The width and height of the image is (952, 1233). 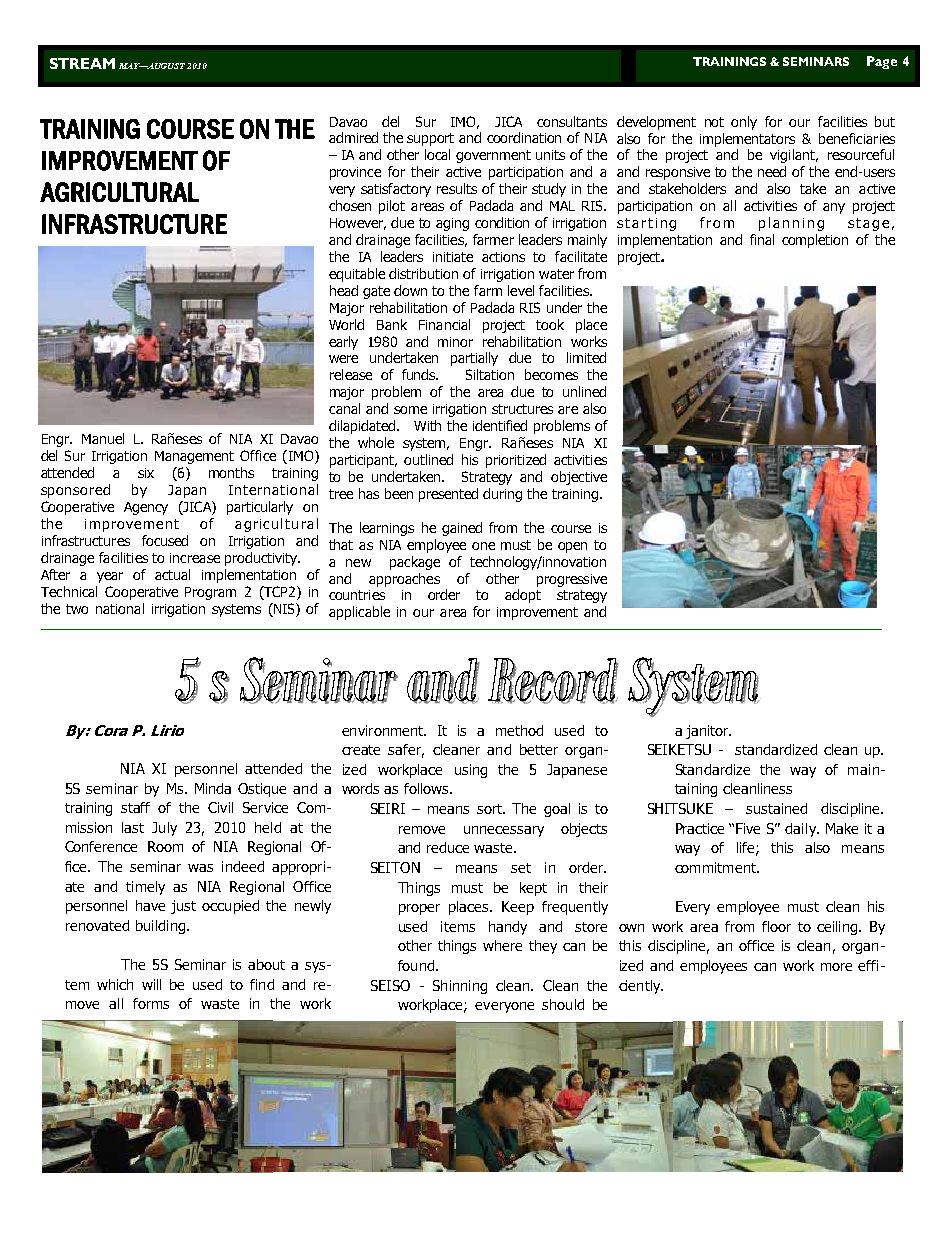 What do you see at coordinates (430, 139) in the image?
I see `support` at bounding box center [430, 139].
